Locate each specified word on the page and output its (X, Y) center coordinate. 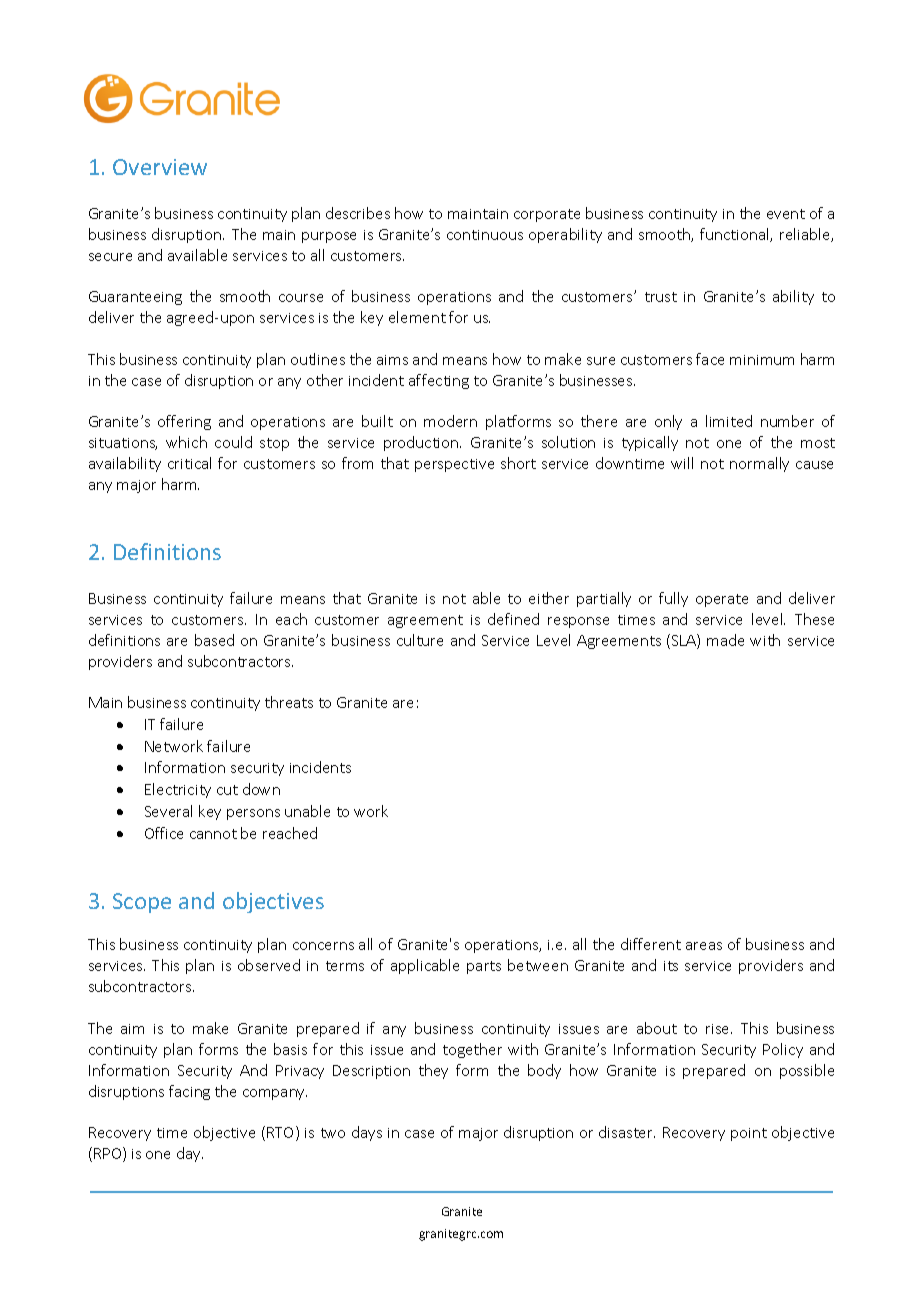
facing (189, 1092)
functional (735, 235)
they (433, 1071)
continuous (485, 235)
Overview (160, 167)
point (749, 1134)
